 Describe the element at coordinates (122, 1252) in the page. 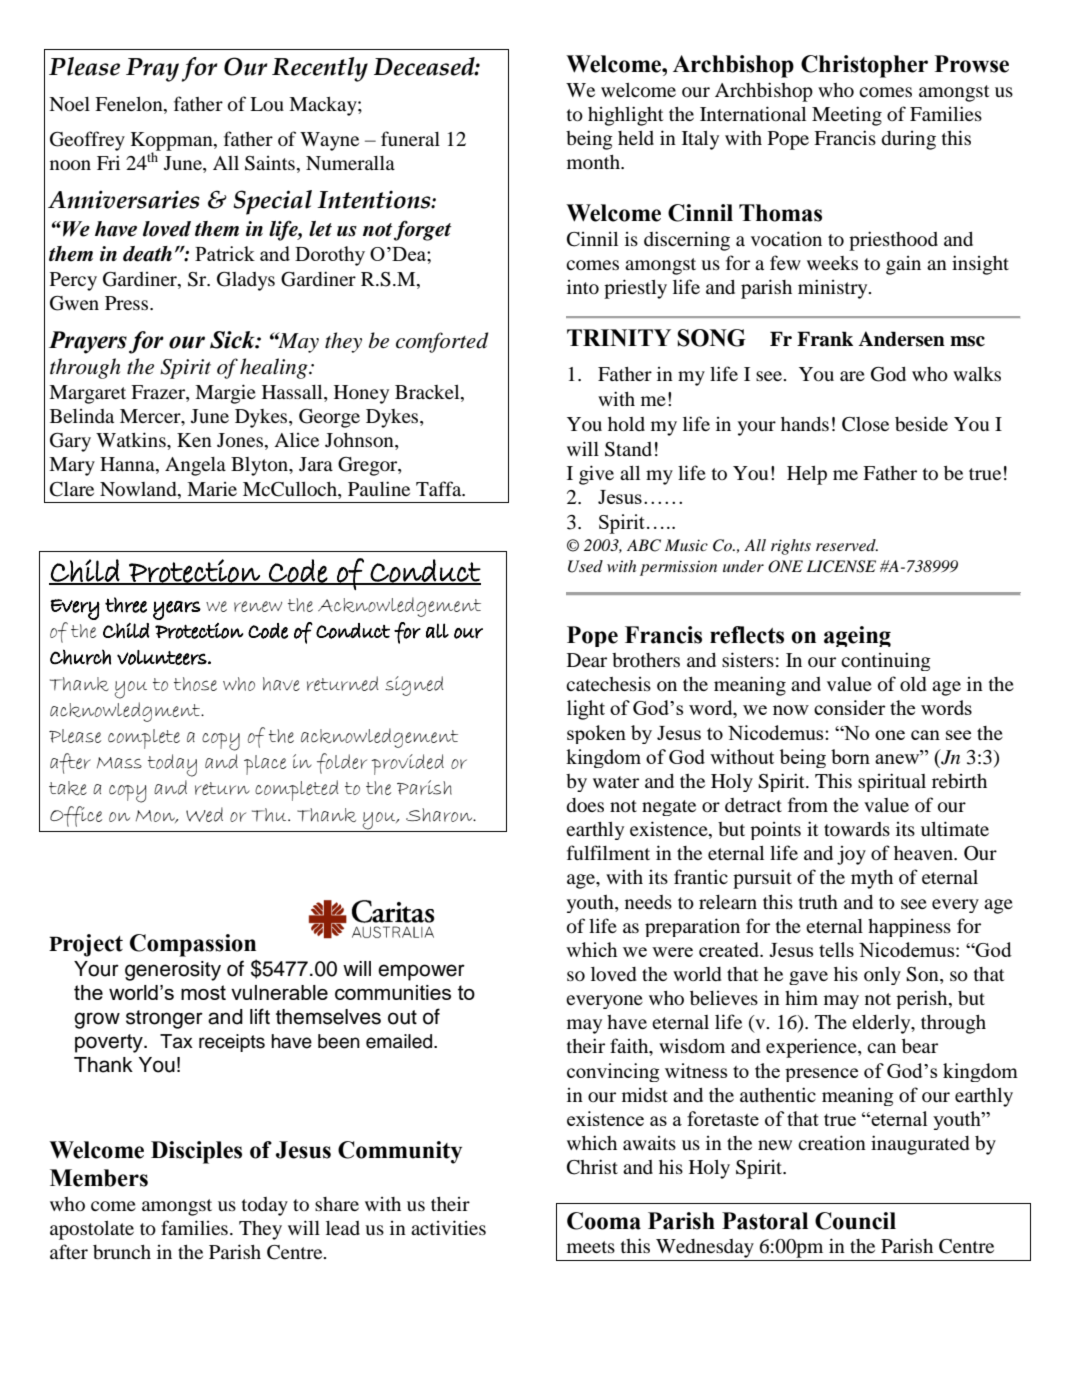

I see `brunch` at that location.
